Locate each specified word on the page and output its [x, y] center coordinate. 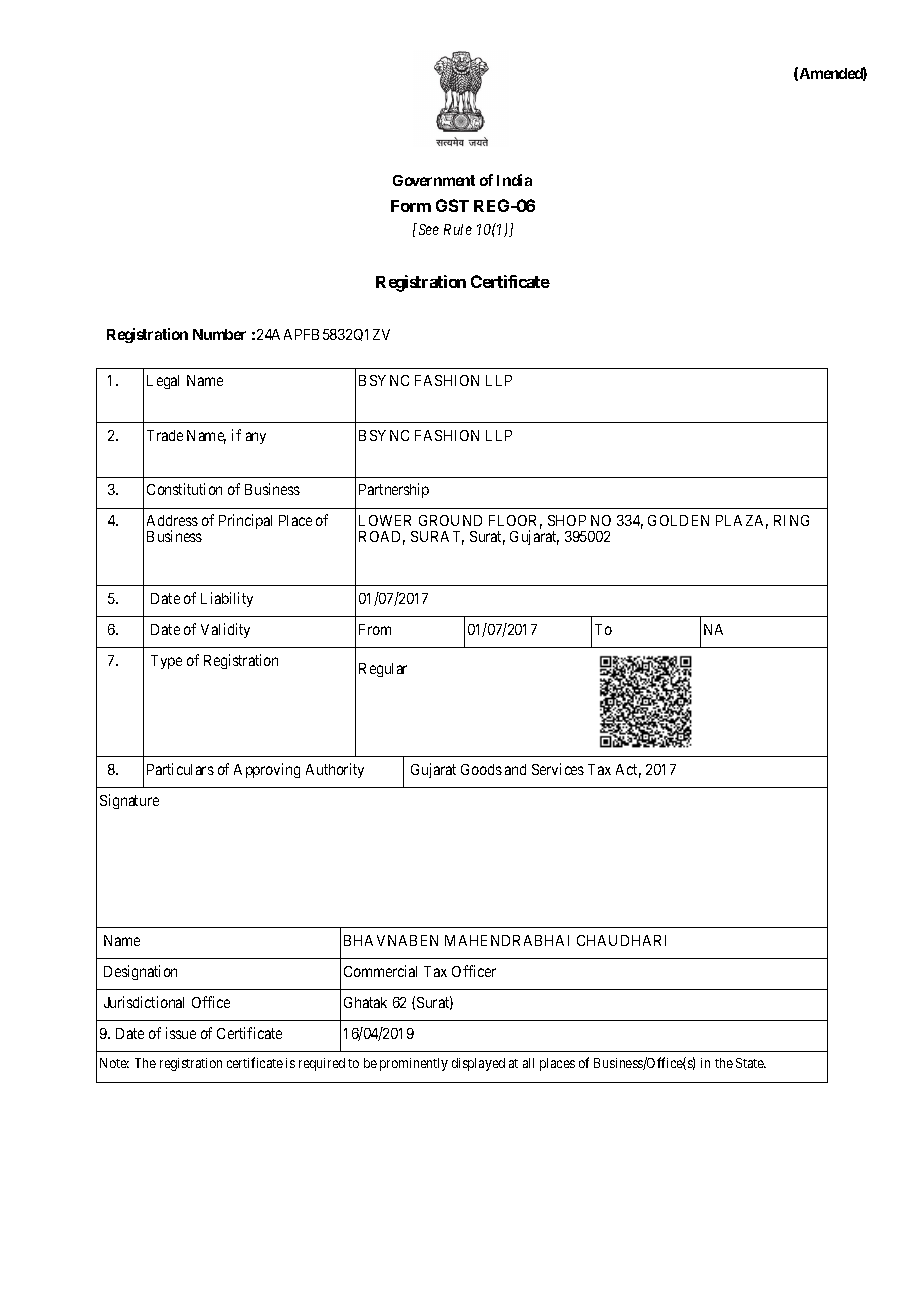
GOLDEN [678, 520]
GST [452, 205]
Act [628, 771]
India [514, 180]
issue [181, 1033]
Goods [481, 769]
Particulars [180, 769]
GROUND [450, 520]
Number [219, 334]
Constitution [184, 489]
